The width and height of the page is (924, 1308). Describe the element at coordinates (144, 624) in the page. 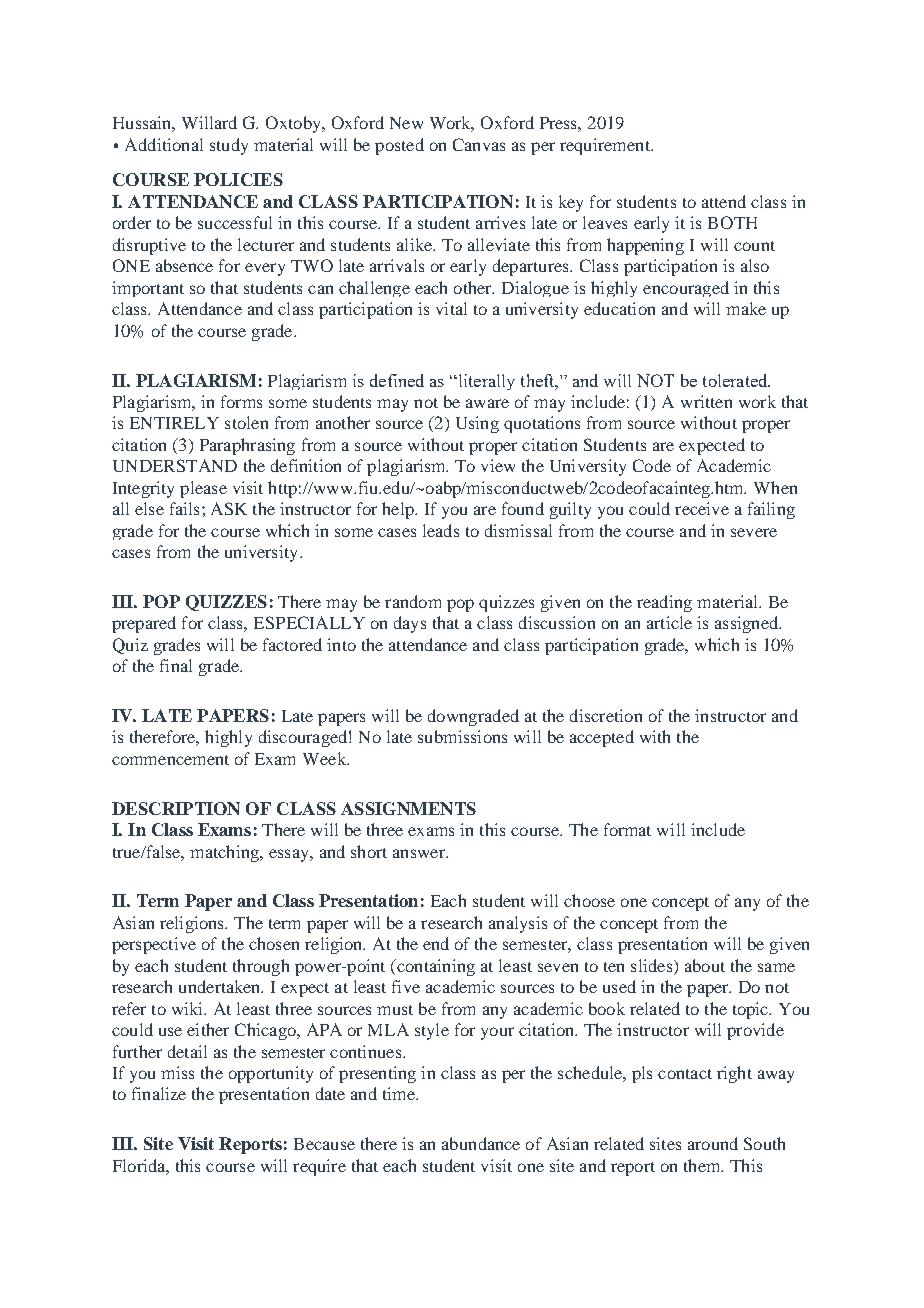

I see `prepared` at that location.
